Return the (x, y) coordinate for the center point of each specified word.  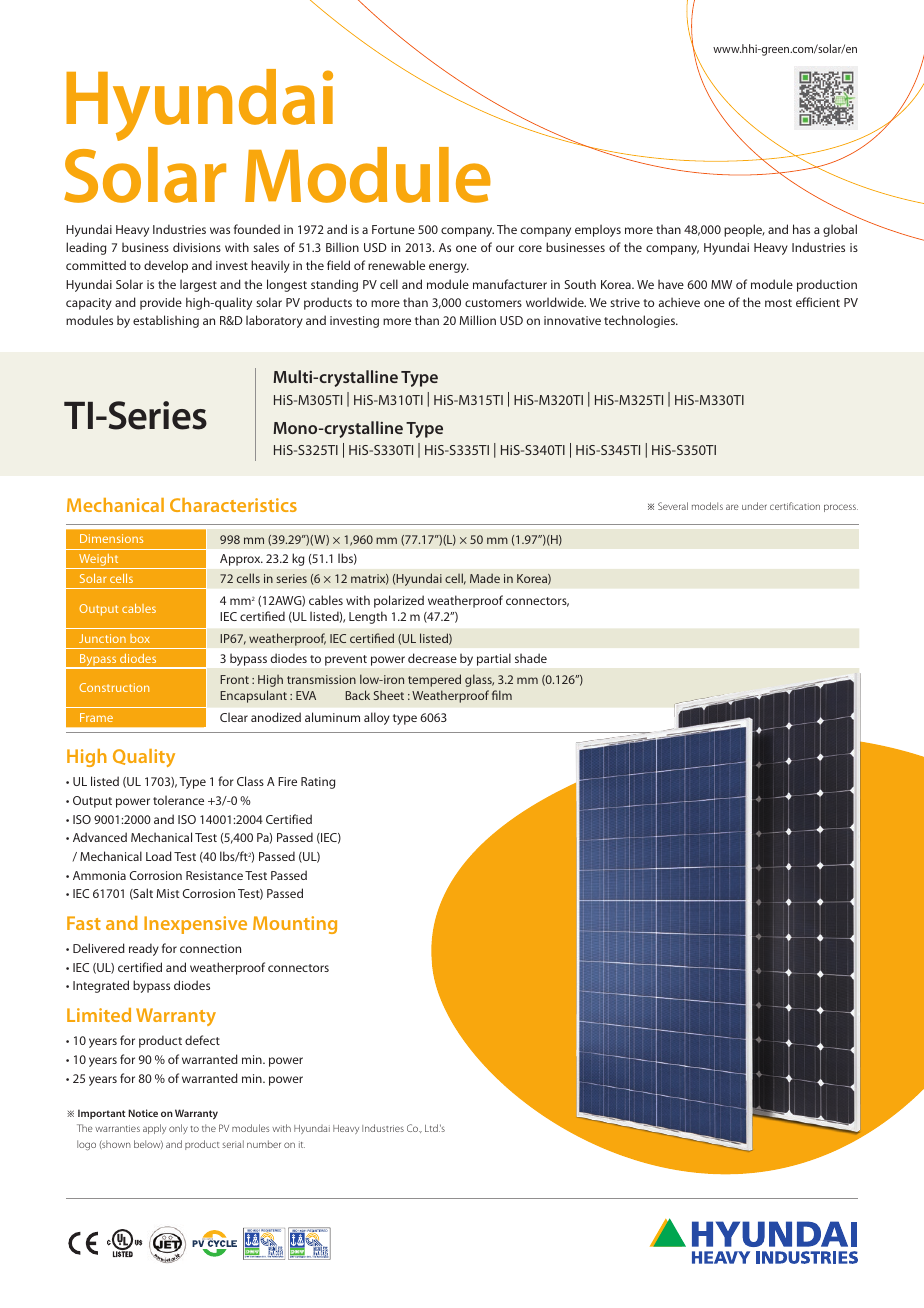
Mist (168, 893)
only (178, 1129)
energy (449, 268)
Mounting (295, 925)
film (502, 695)
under (754, 506)
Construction (114, 687)
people (744, 230)
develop (166, 266)
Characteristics (233, 505)
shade (531, 658)
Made (485, 578)
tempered (434, 680)
